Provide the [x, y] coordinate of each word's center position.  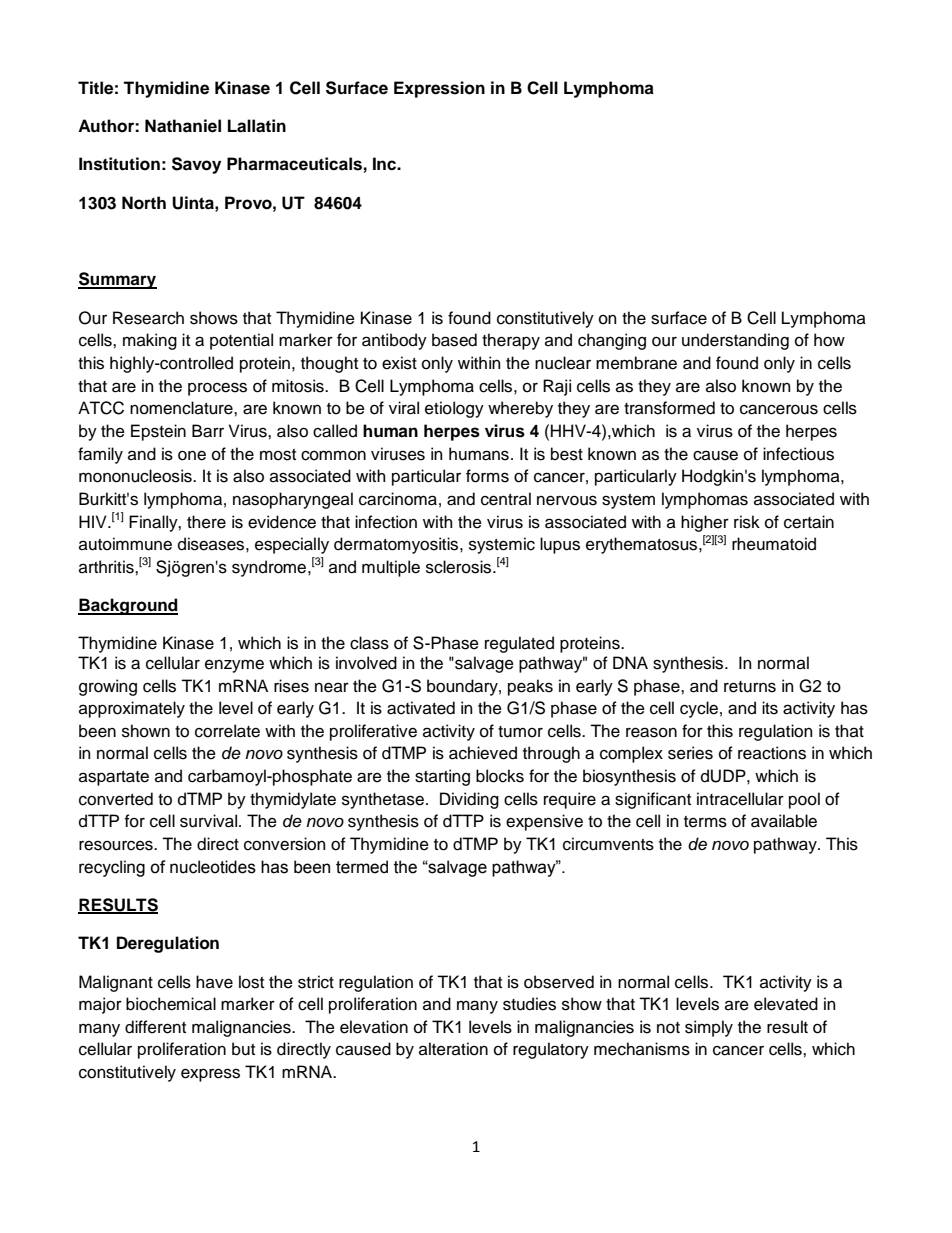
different [155, 1027]
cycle [699, 709]
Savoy [196, 165]
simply [709, 1028]
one [192, 455]
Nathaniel [183, 126]
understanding [735, 341]
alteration [453, 1049]
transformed [669, 408]
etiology [454, 409]
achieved [483, 753]
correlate [227, 731]
